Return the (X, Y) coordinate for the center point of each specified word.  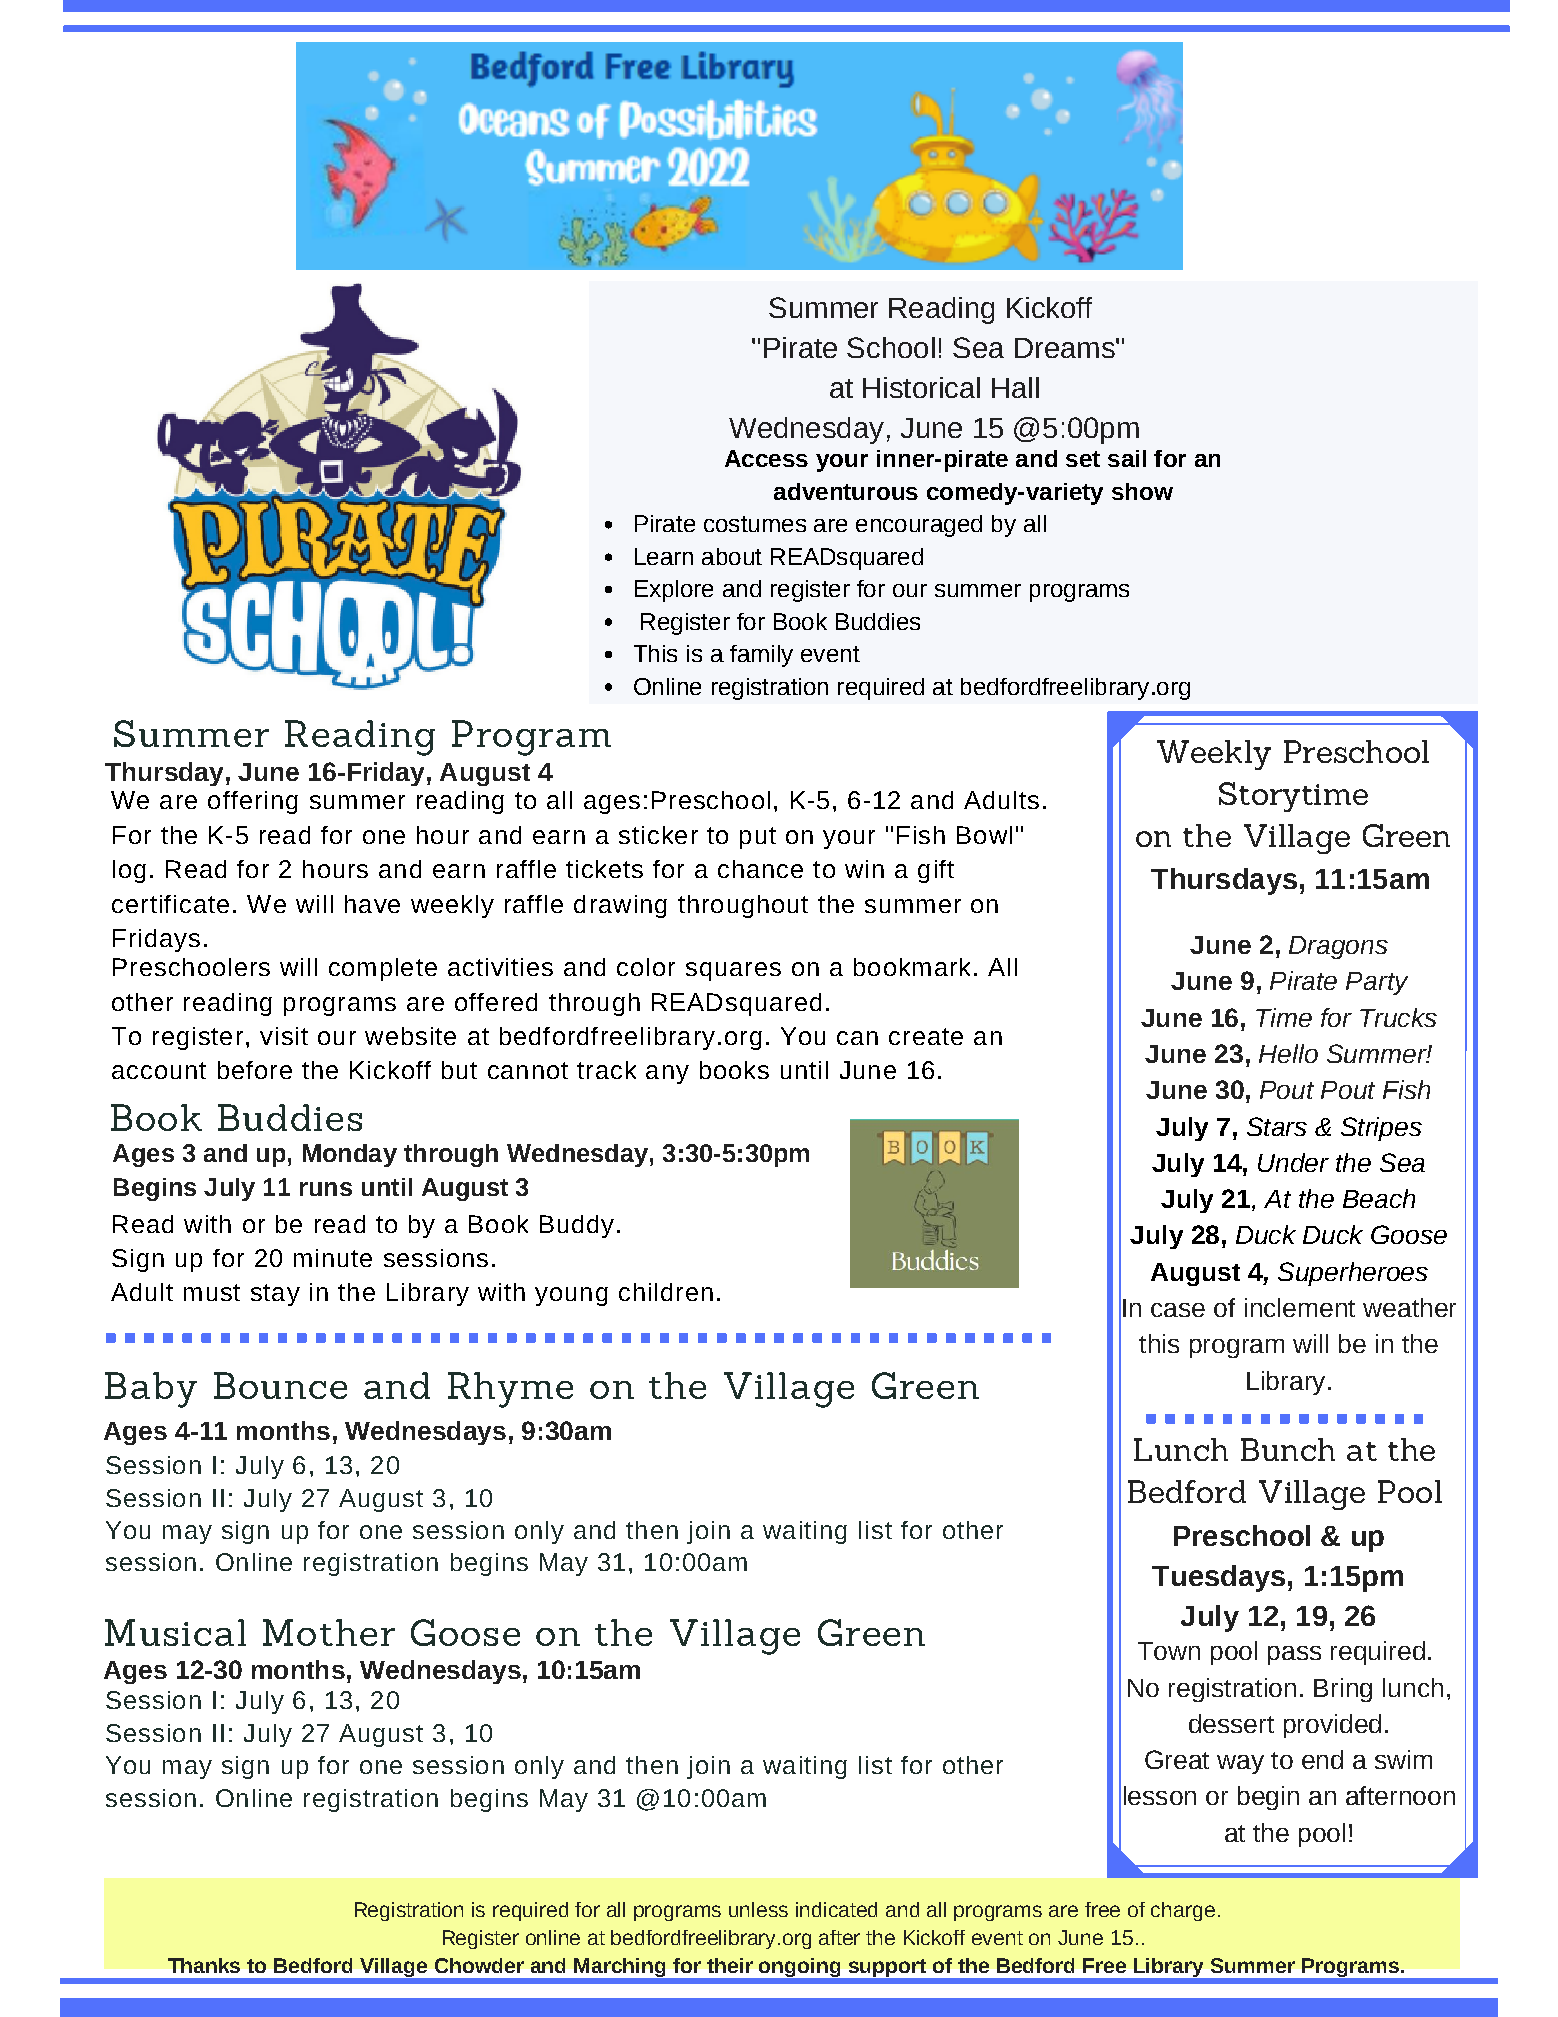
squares (733, 971)
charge (1183, 1911)
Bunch (1288, 1449)
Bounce (280, 1385)
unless (758, 1909)
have (372, 904)
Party (1377, 983)
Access (766, 458)
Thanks (204, 1965)
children (666, 1292)
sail (1127, 458)
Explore (674, 591)
